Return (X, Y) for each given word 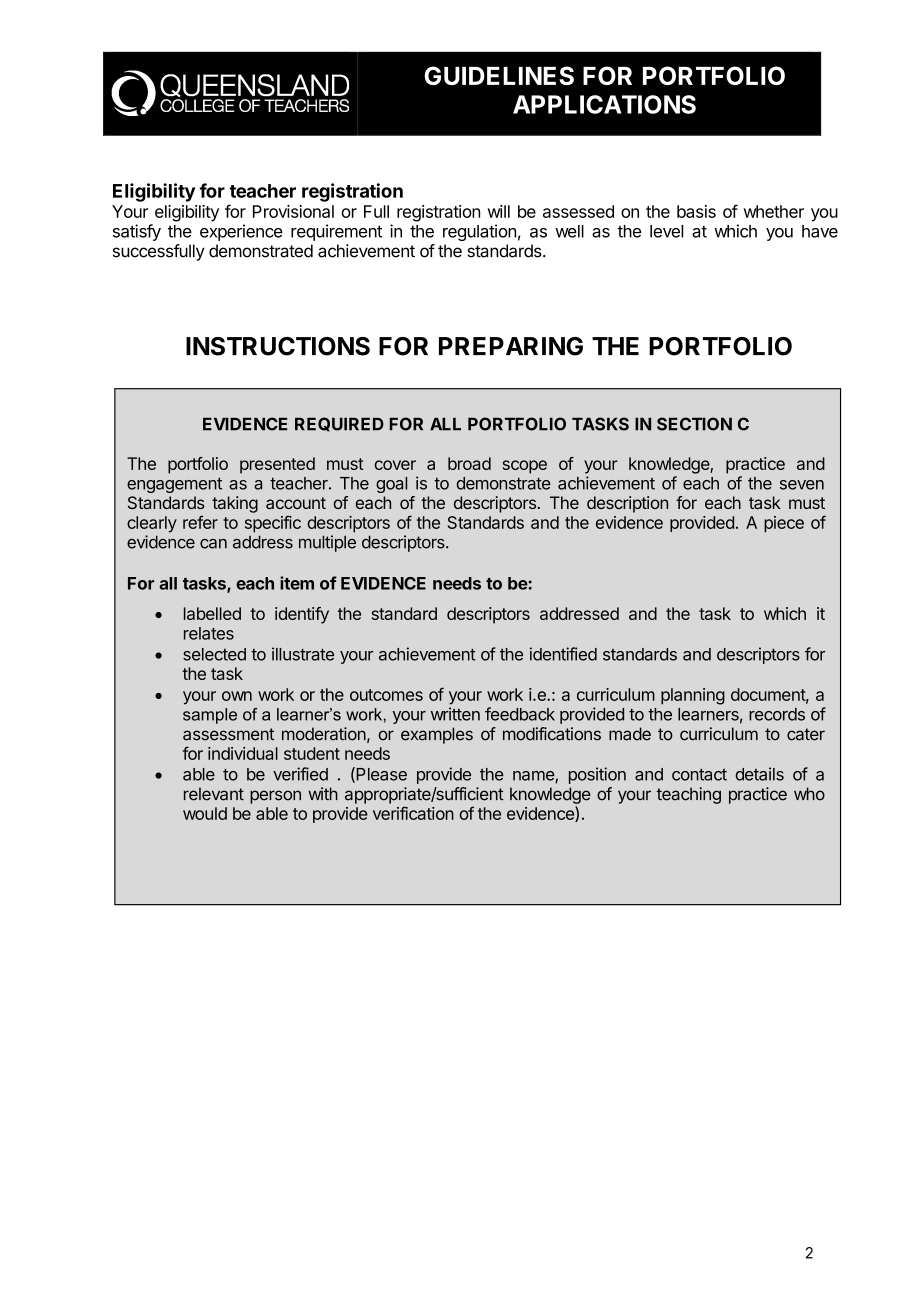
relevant (214, 794)
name (534, 777)
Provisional (293, 211)
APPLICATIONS (604, 104)
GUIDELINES (499, 75)
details (759, 774)
